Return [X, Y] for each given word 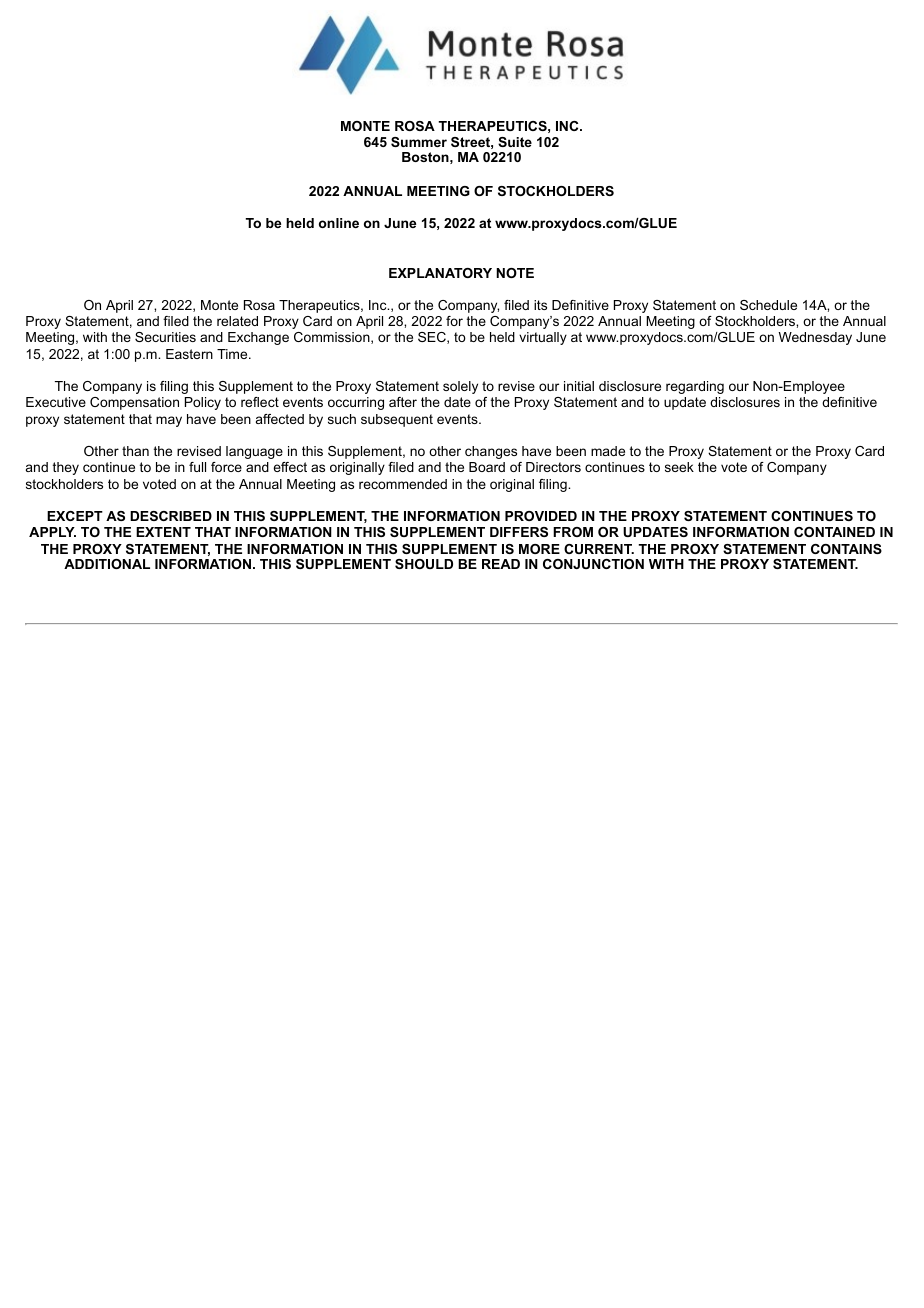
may [169, 421]
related [237, 321]
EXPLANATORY [440, 273]
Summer [419, 142]
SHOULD [424, 564]
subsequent [397, 420]
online [339, 223]
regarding [695, 387]
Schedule [768, 305]
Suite [515, 142]
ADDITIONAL [107, 564]
